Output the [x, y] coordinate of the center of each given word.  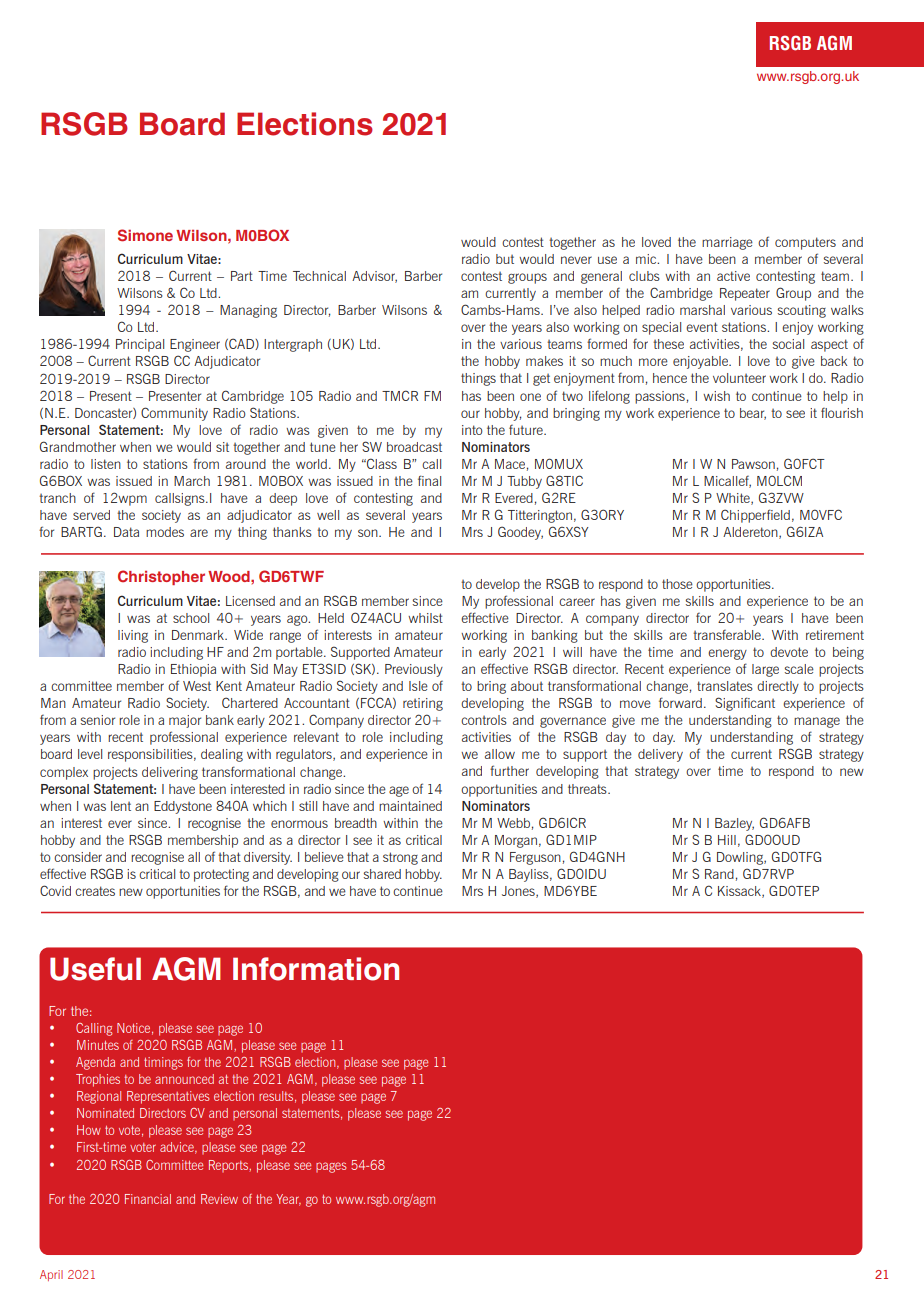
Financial [148, 1199]
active [733, 276]
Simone [145, 235]
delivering [170, 773]
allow [500, 754]
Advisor [374, 277]
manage [817, 722]
